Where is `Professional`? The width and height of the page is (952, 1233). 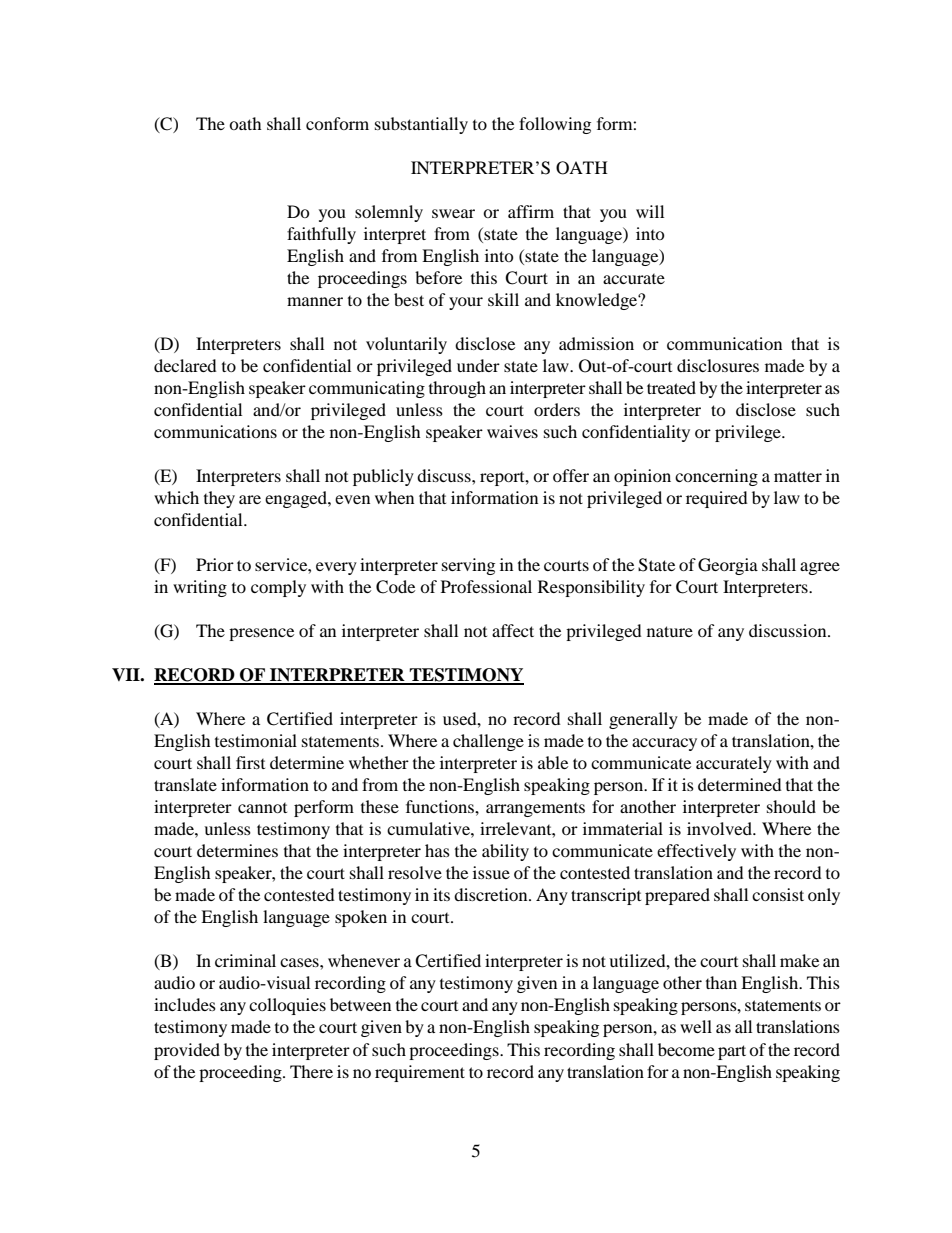 Professional is located at coordinates (486, 586).
